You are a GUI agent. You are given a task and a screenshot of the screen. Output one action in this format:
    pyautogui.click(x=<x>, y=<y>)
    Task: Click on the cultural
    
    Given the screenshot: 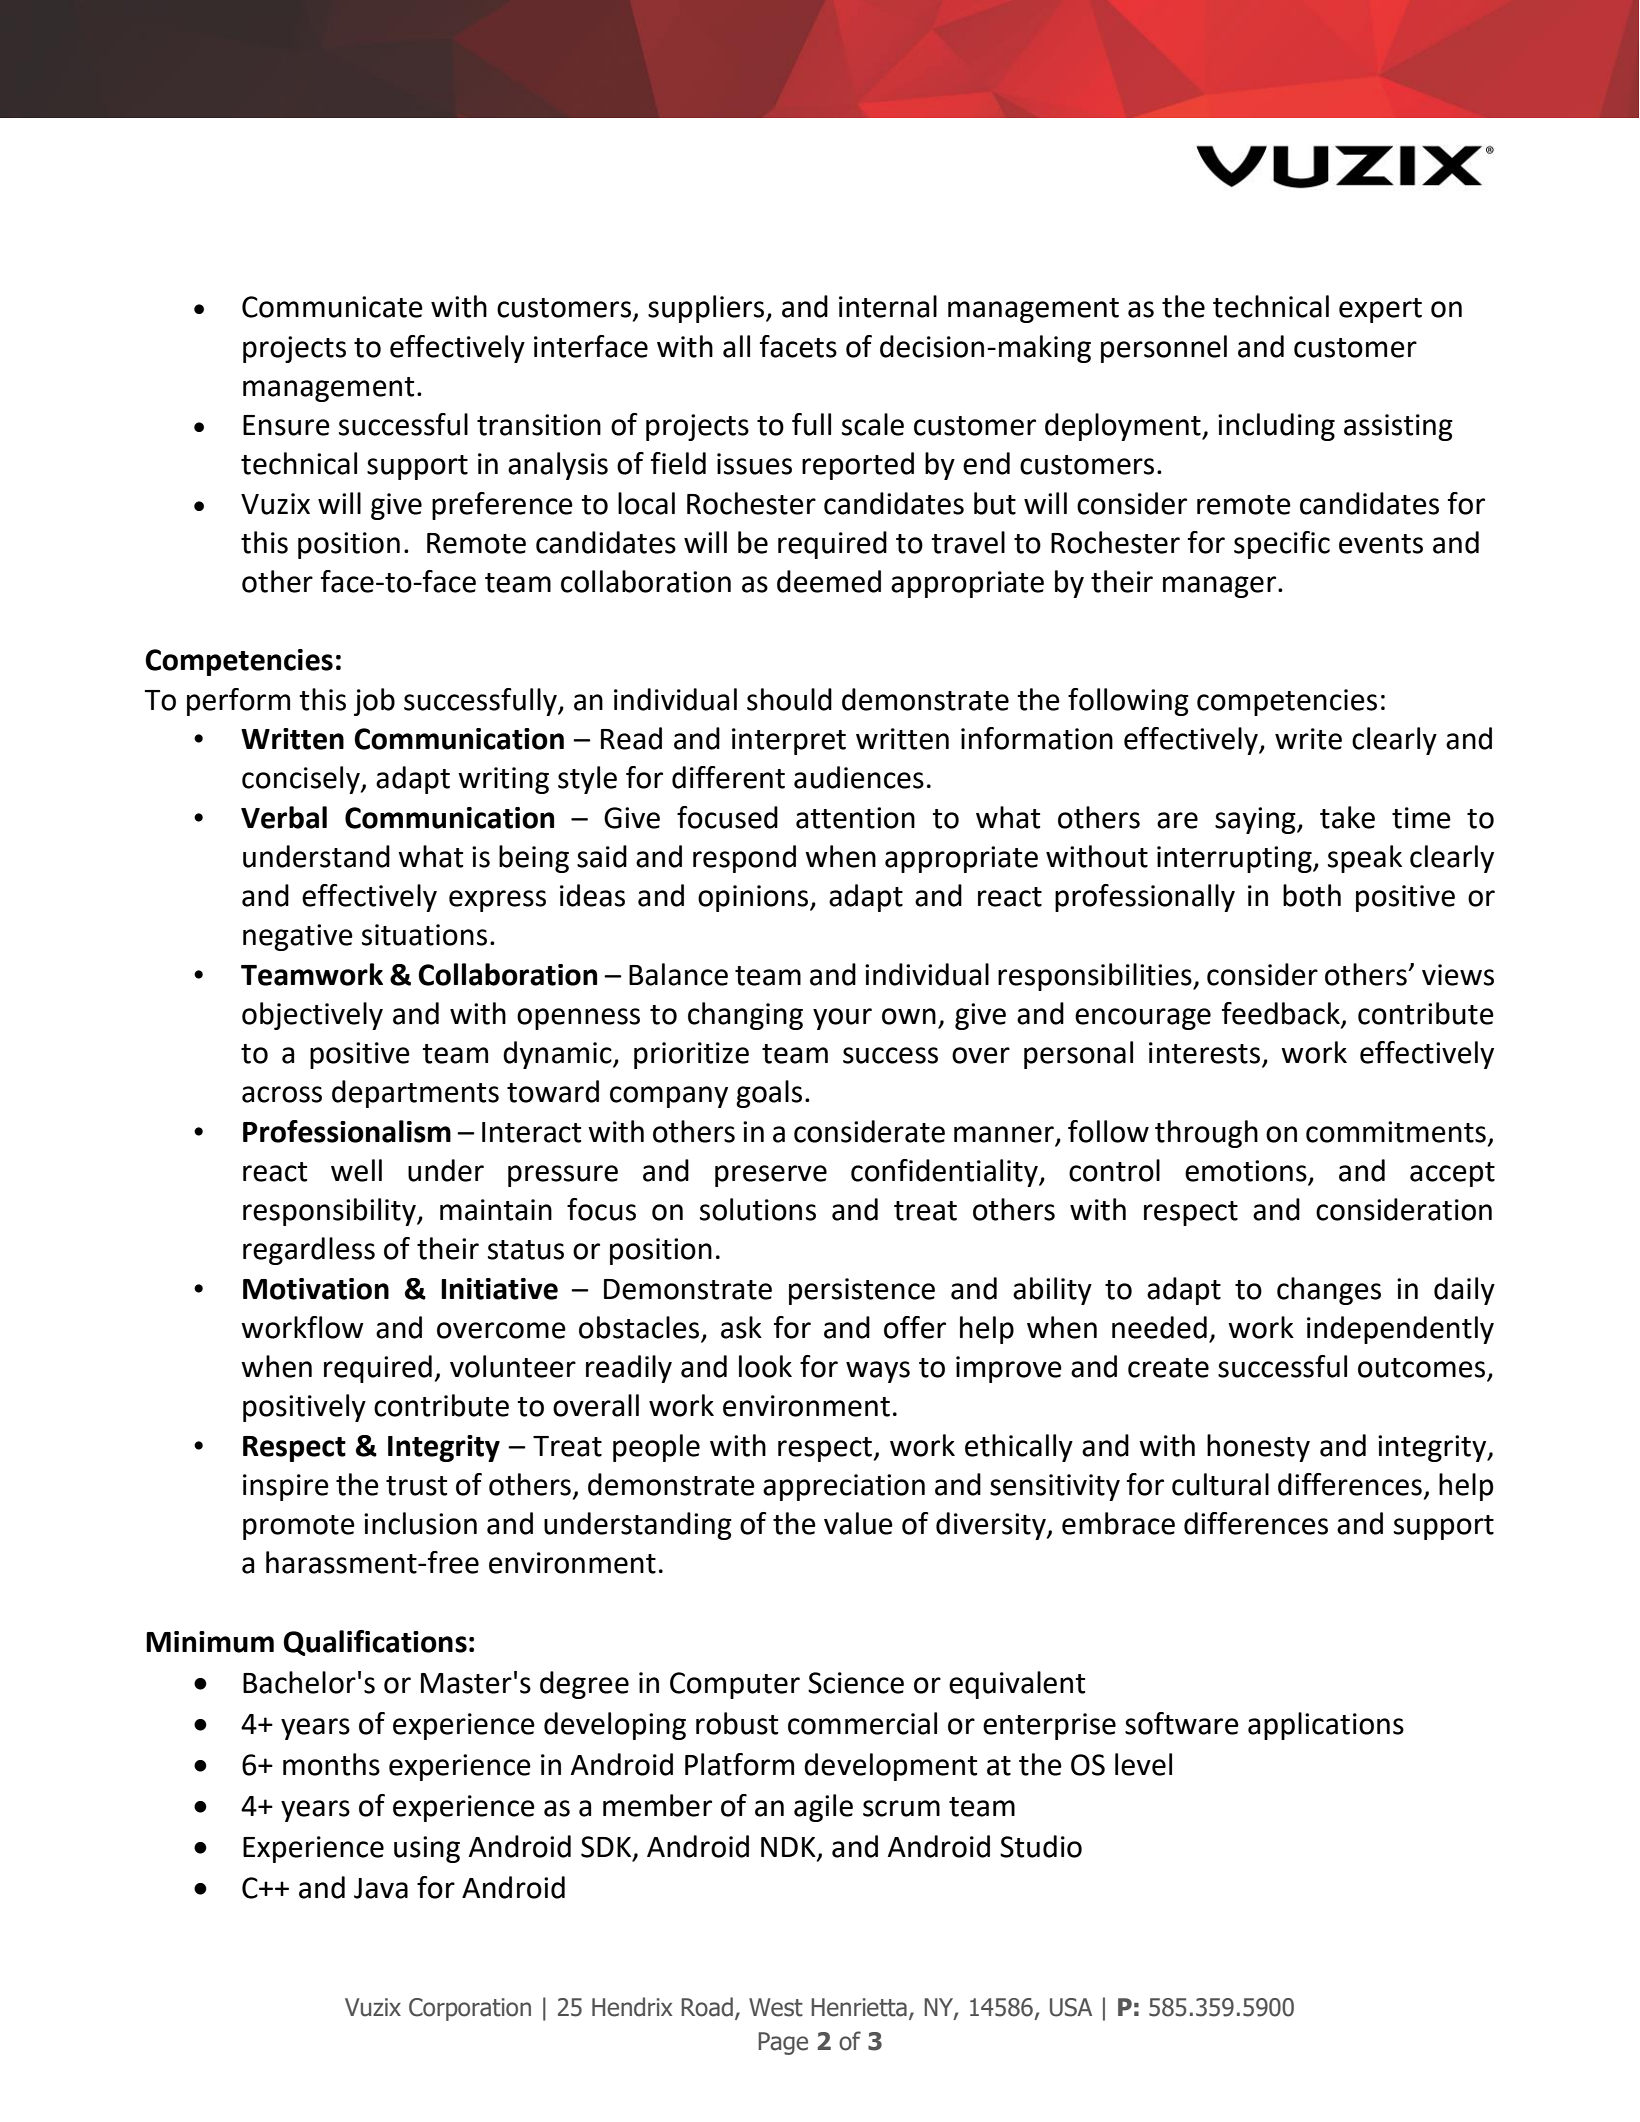 What is the action you would take?
    pyautogui.click(x=1220, y=1484)
